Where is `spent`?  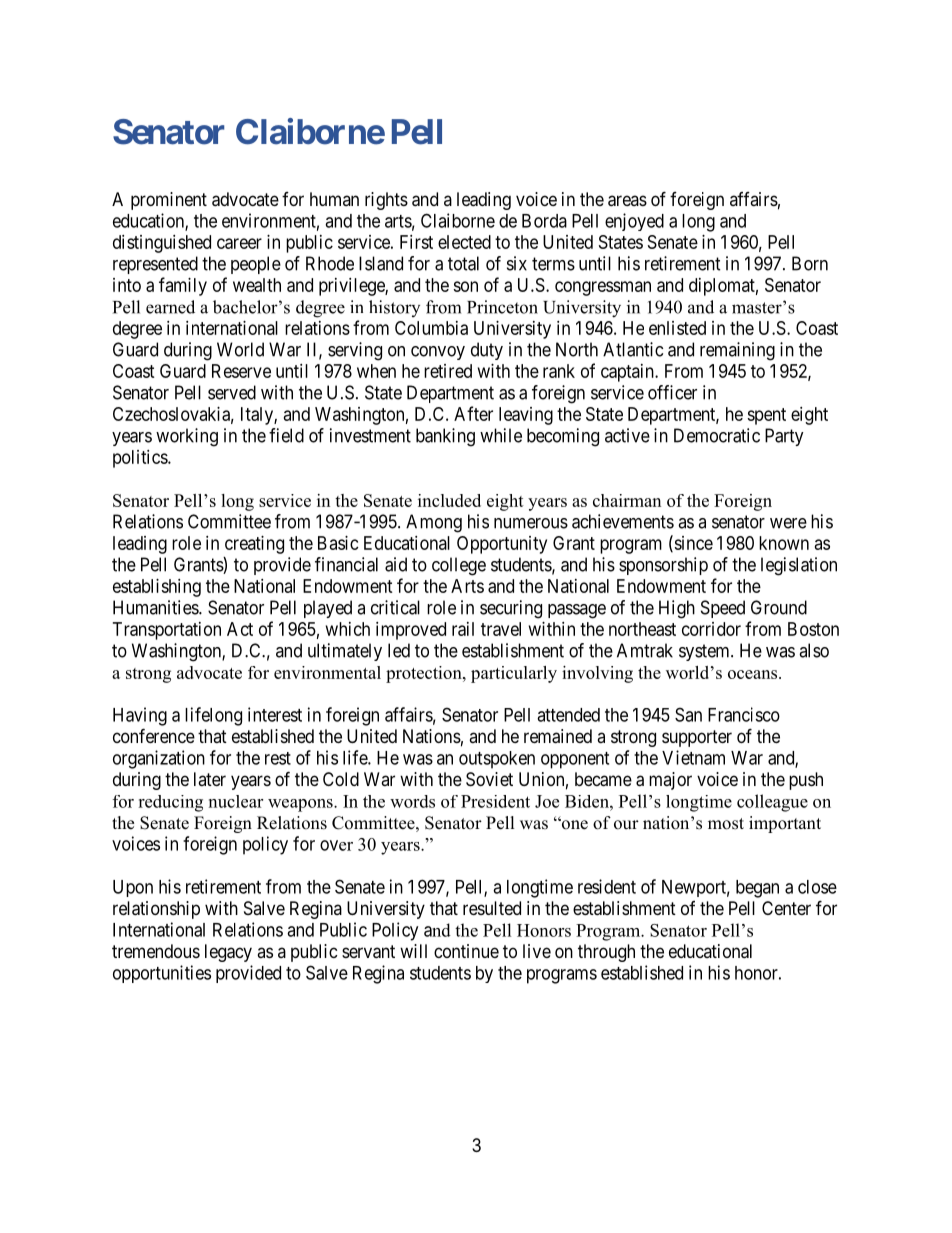
spent is located at coordinates (766, 416).
